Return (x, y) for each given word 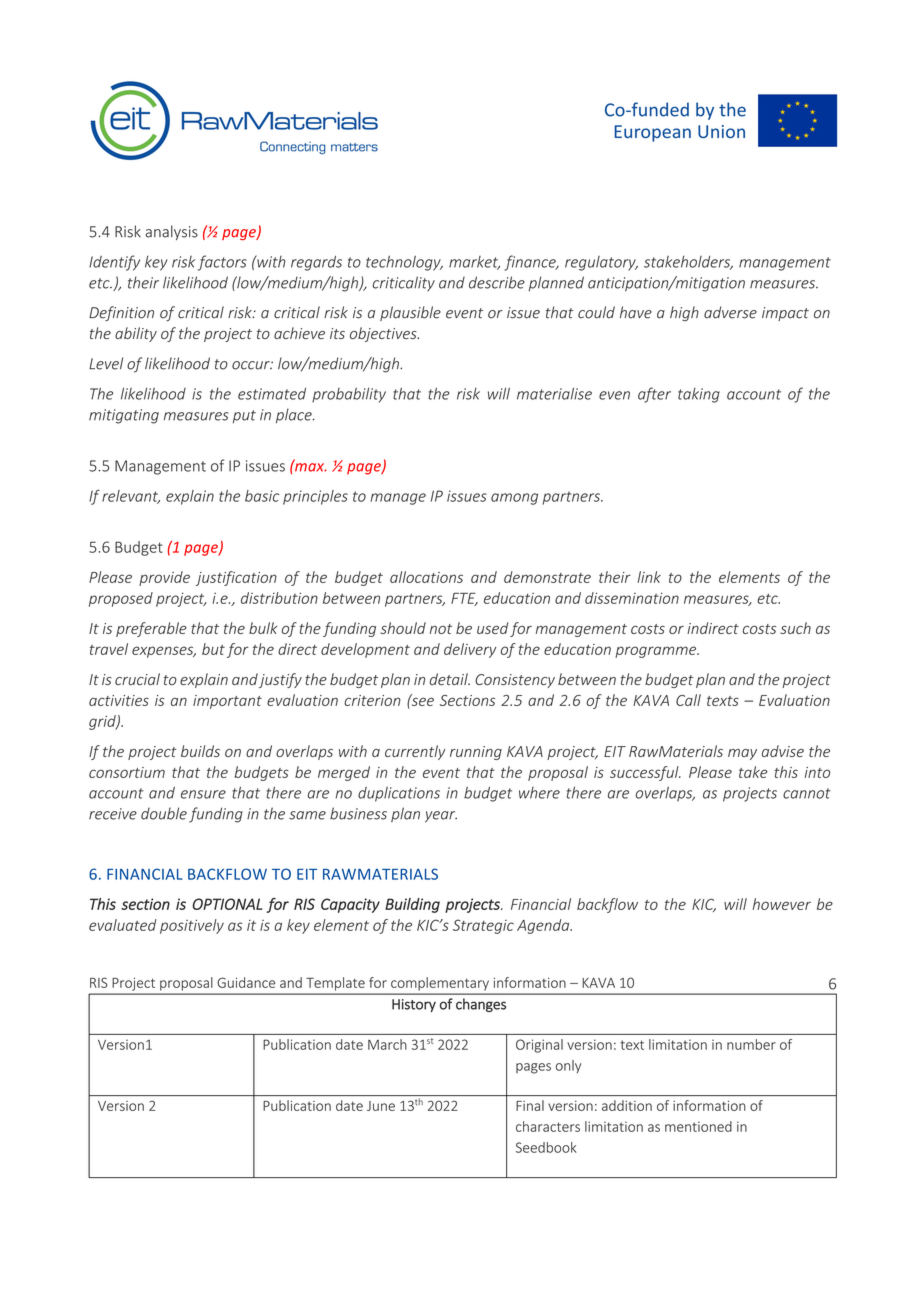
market (474, 263)
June (381, 1106)
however (782, 904)
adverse (730, 312)
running (476, 753)
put (244, 416)
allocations (426, 577)
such (795, 628)
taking (699, 395)
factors (222, 263)
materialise (554, 393)
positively (192, 926)
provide (164, 578)
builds (200, 751)
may (742, 754)
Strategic (483, 926)
